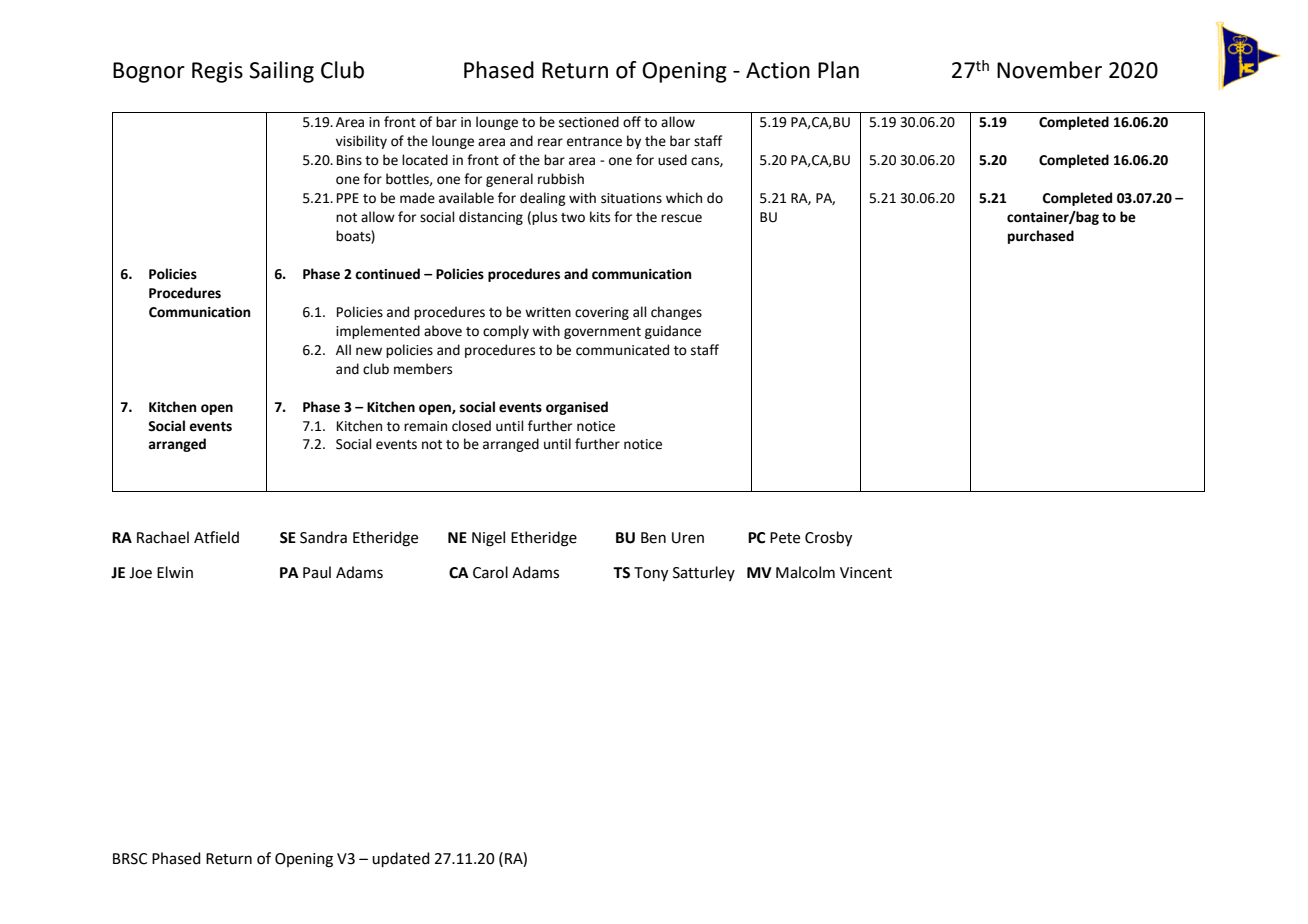  What do you see at coordinates (401, 859) in the screenshot?
I see `updated` at bounding box center [401, 859].
